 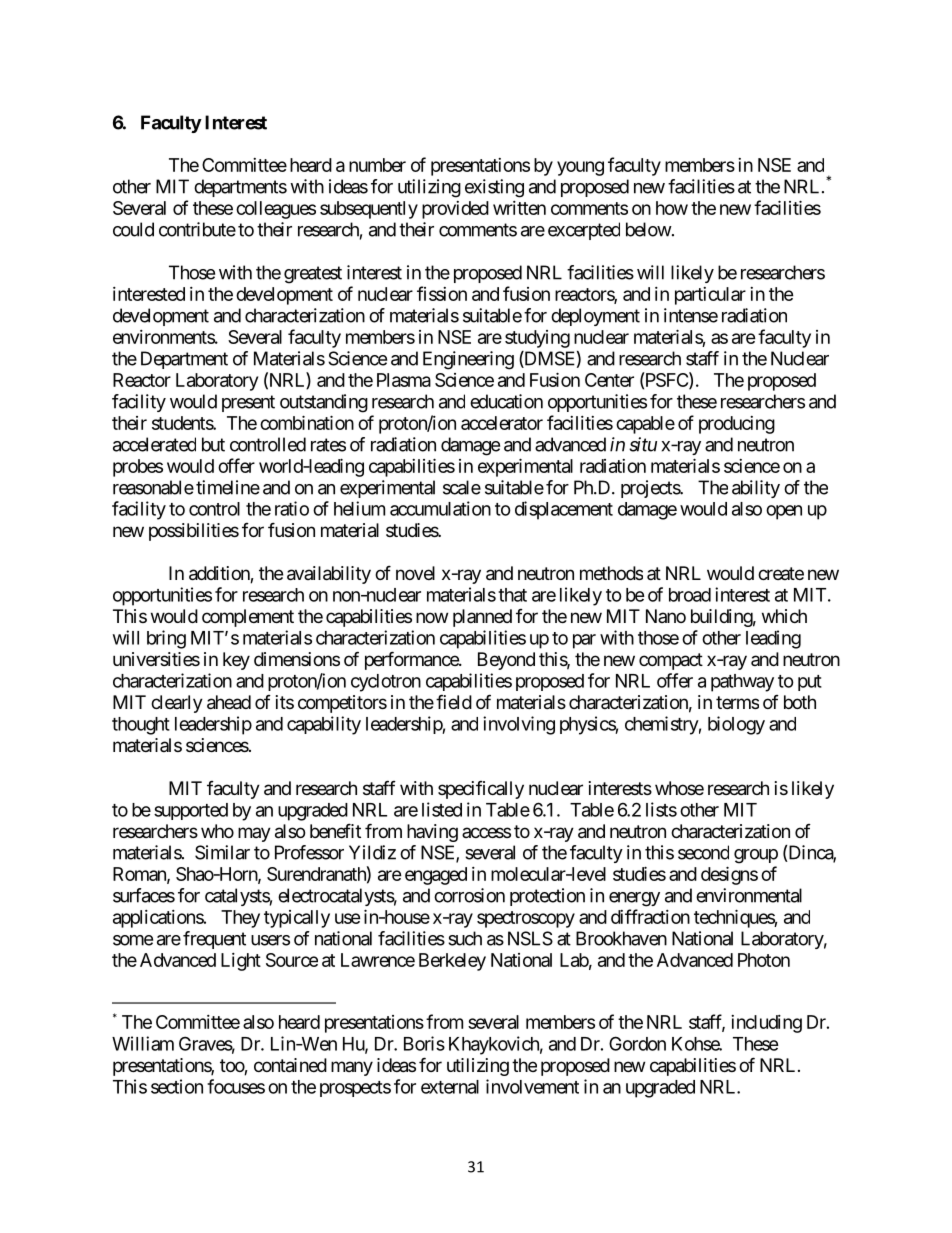 I want to click on external, so click(x=450, y=1087).
